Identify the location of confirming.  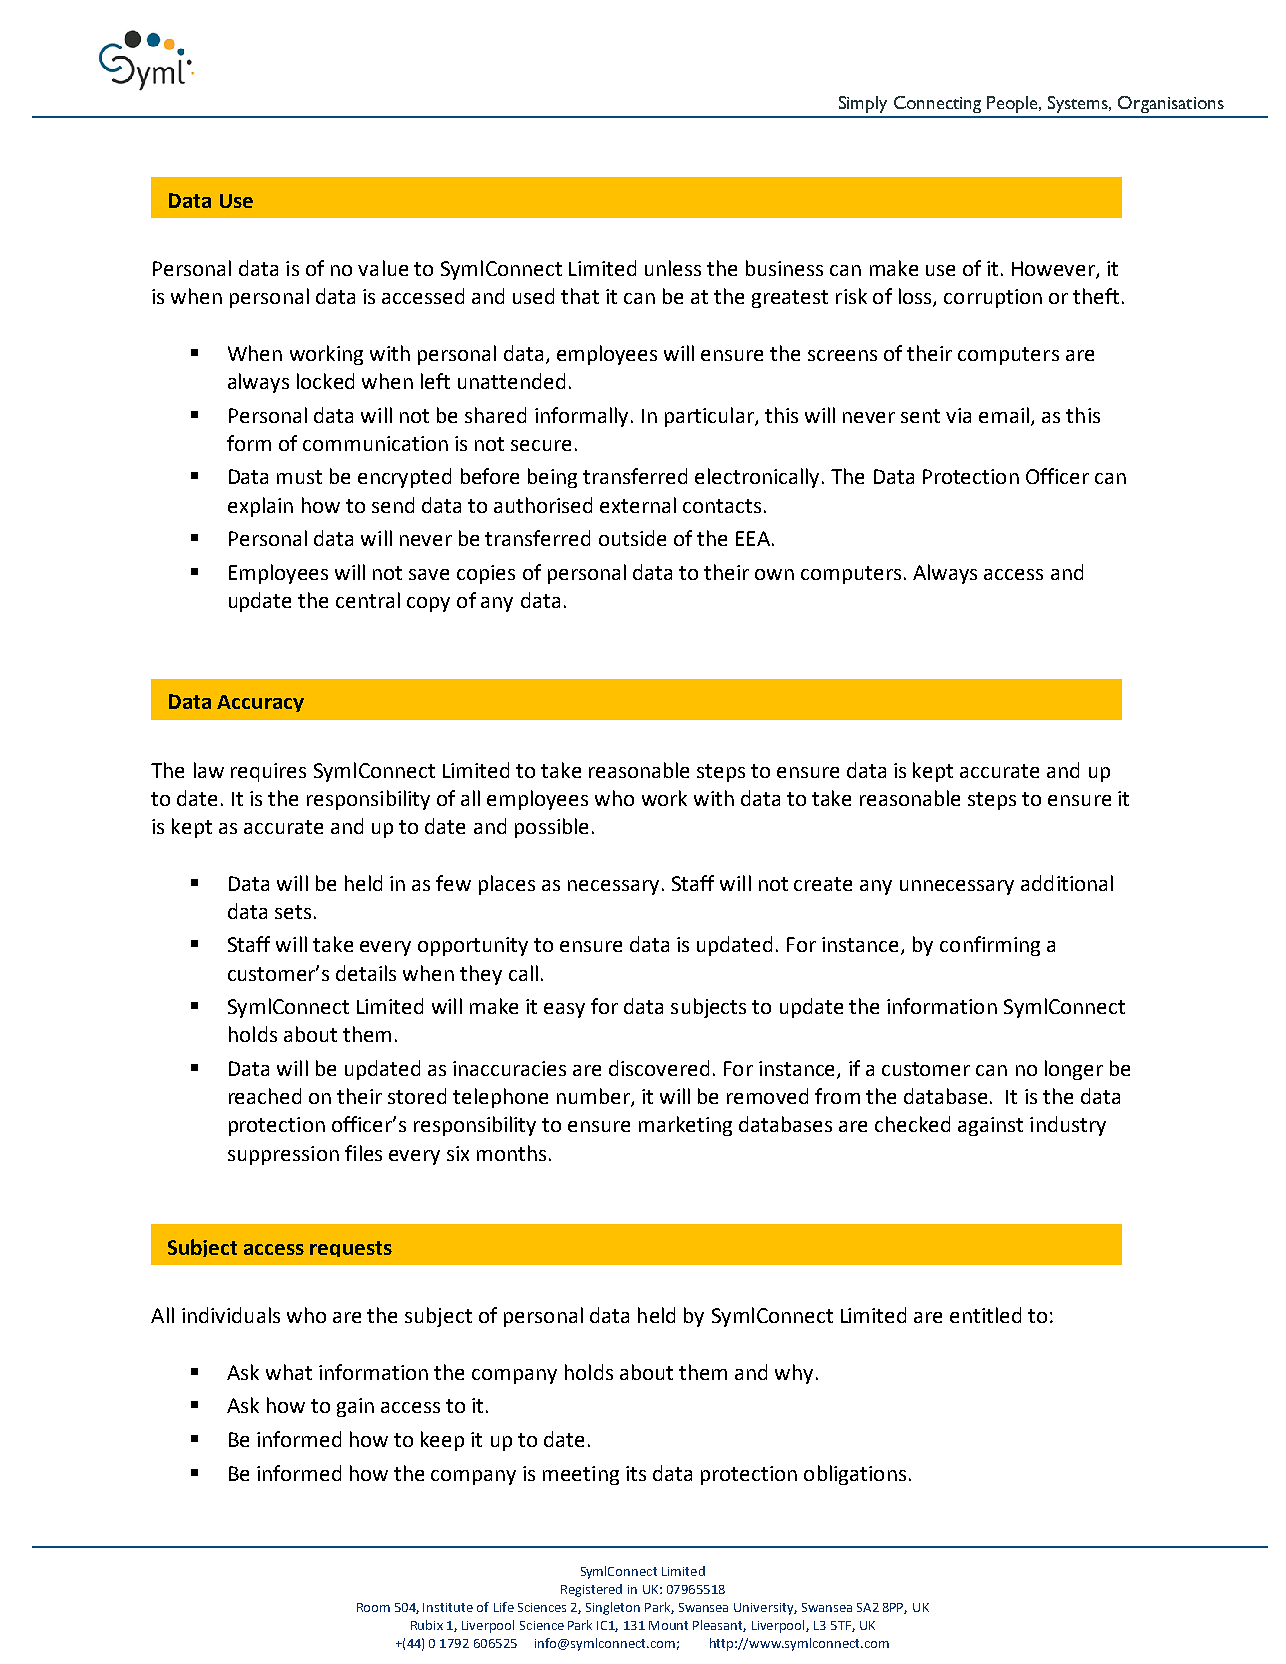
(990, 946).
